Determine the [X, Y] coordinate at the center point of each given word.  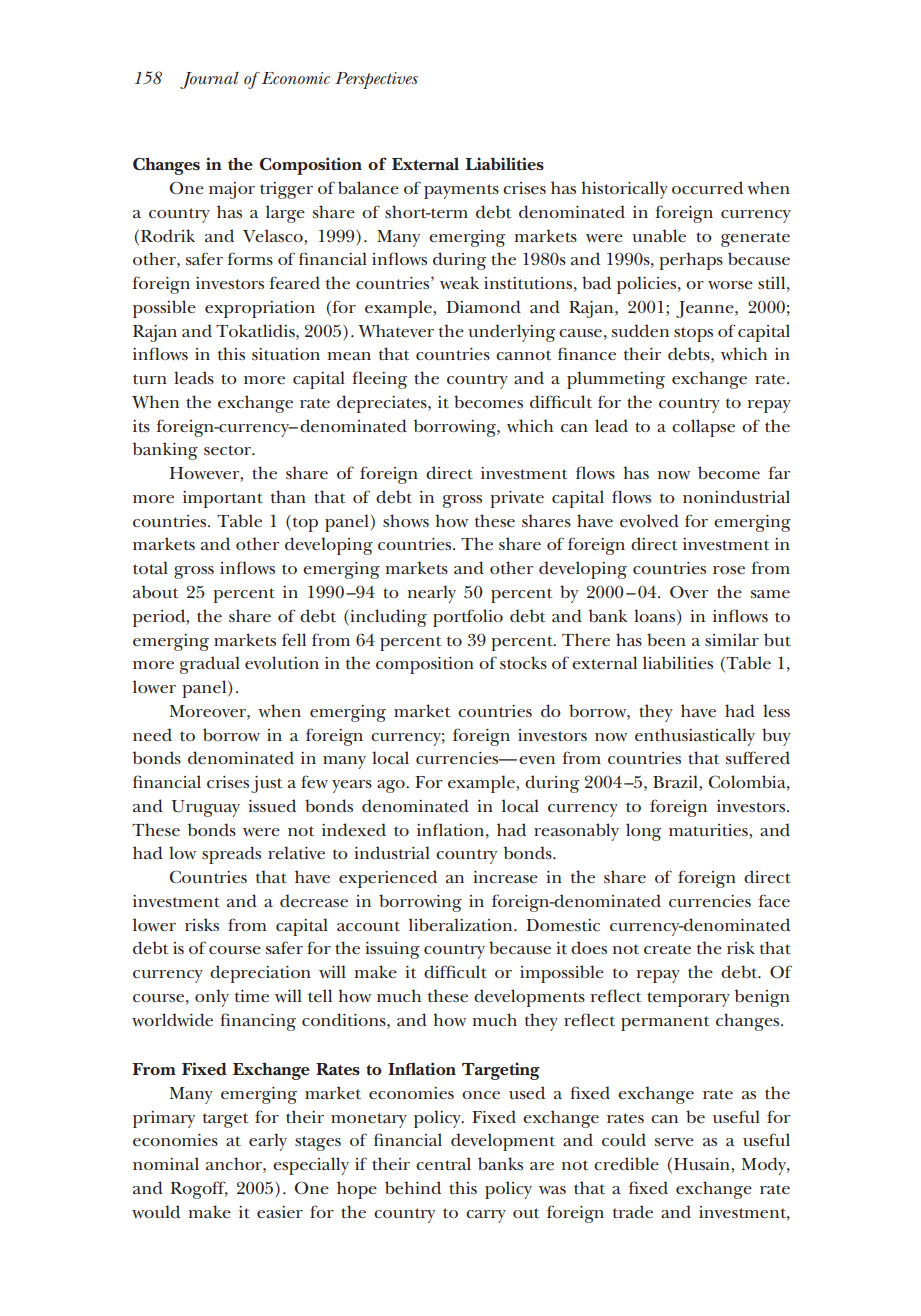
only [212, 998]
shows [406, 520]
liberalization [462, 924]
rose [729, 570]
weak [459, 283]
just [266, 784]
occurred [707, 188]
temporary [688, 999]
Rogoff [199, 1190]
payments [461, 191]
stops [693, 334]
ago [392, 786]
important [223, 499]
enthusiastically [695, 737]
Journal [209, 80]
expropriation [260, 309]
